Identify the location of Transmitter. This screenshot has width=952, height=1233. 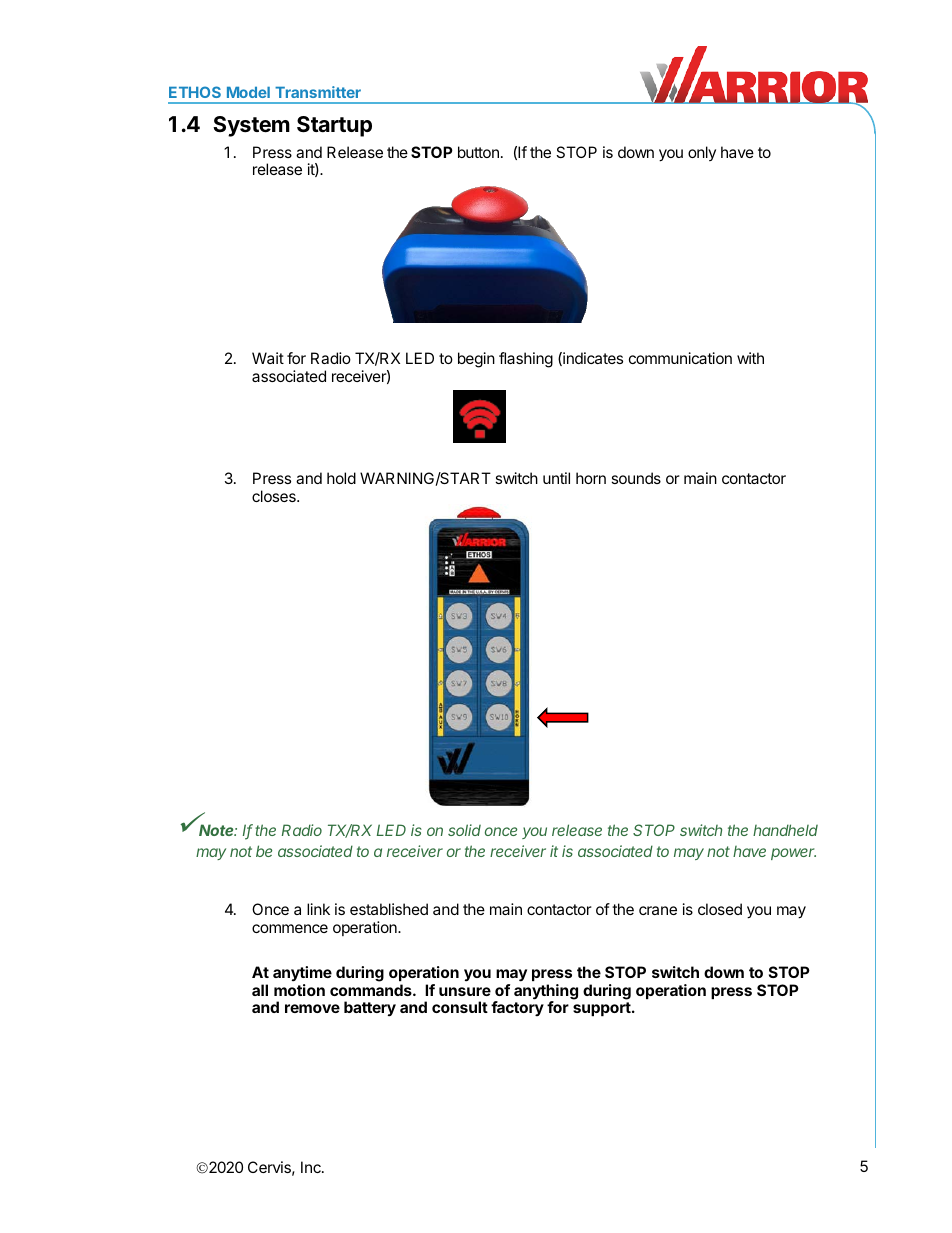
(318, 92).
